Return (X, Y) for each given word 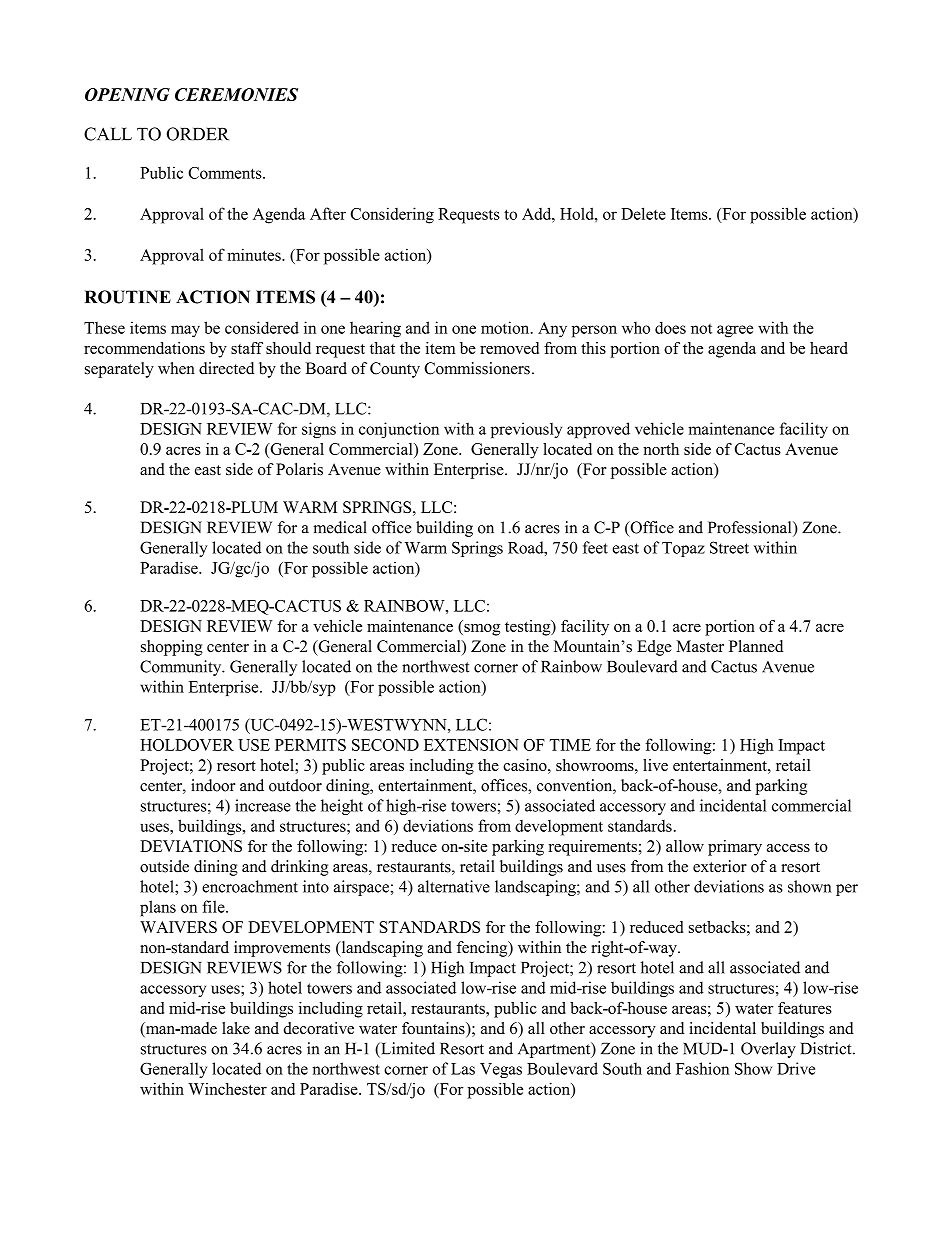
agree (735, 331)
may (185, 331)
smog (481, 630)
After (328, 213)
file (214, 906)
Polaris (299, 469)
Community (182, 668)
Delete (643, 213)
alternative (454, 886)
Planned (756, 646)
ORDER (198, 134)
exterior (720, 866)
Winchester (227, 1089)
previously (526, 430)
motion (506, 327)
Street (729, 547)
